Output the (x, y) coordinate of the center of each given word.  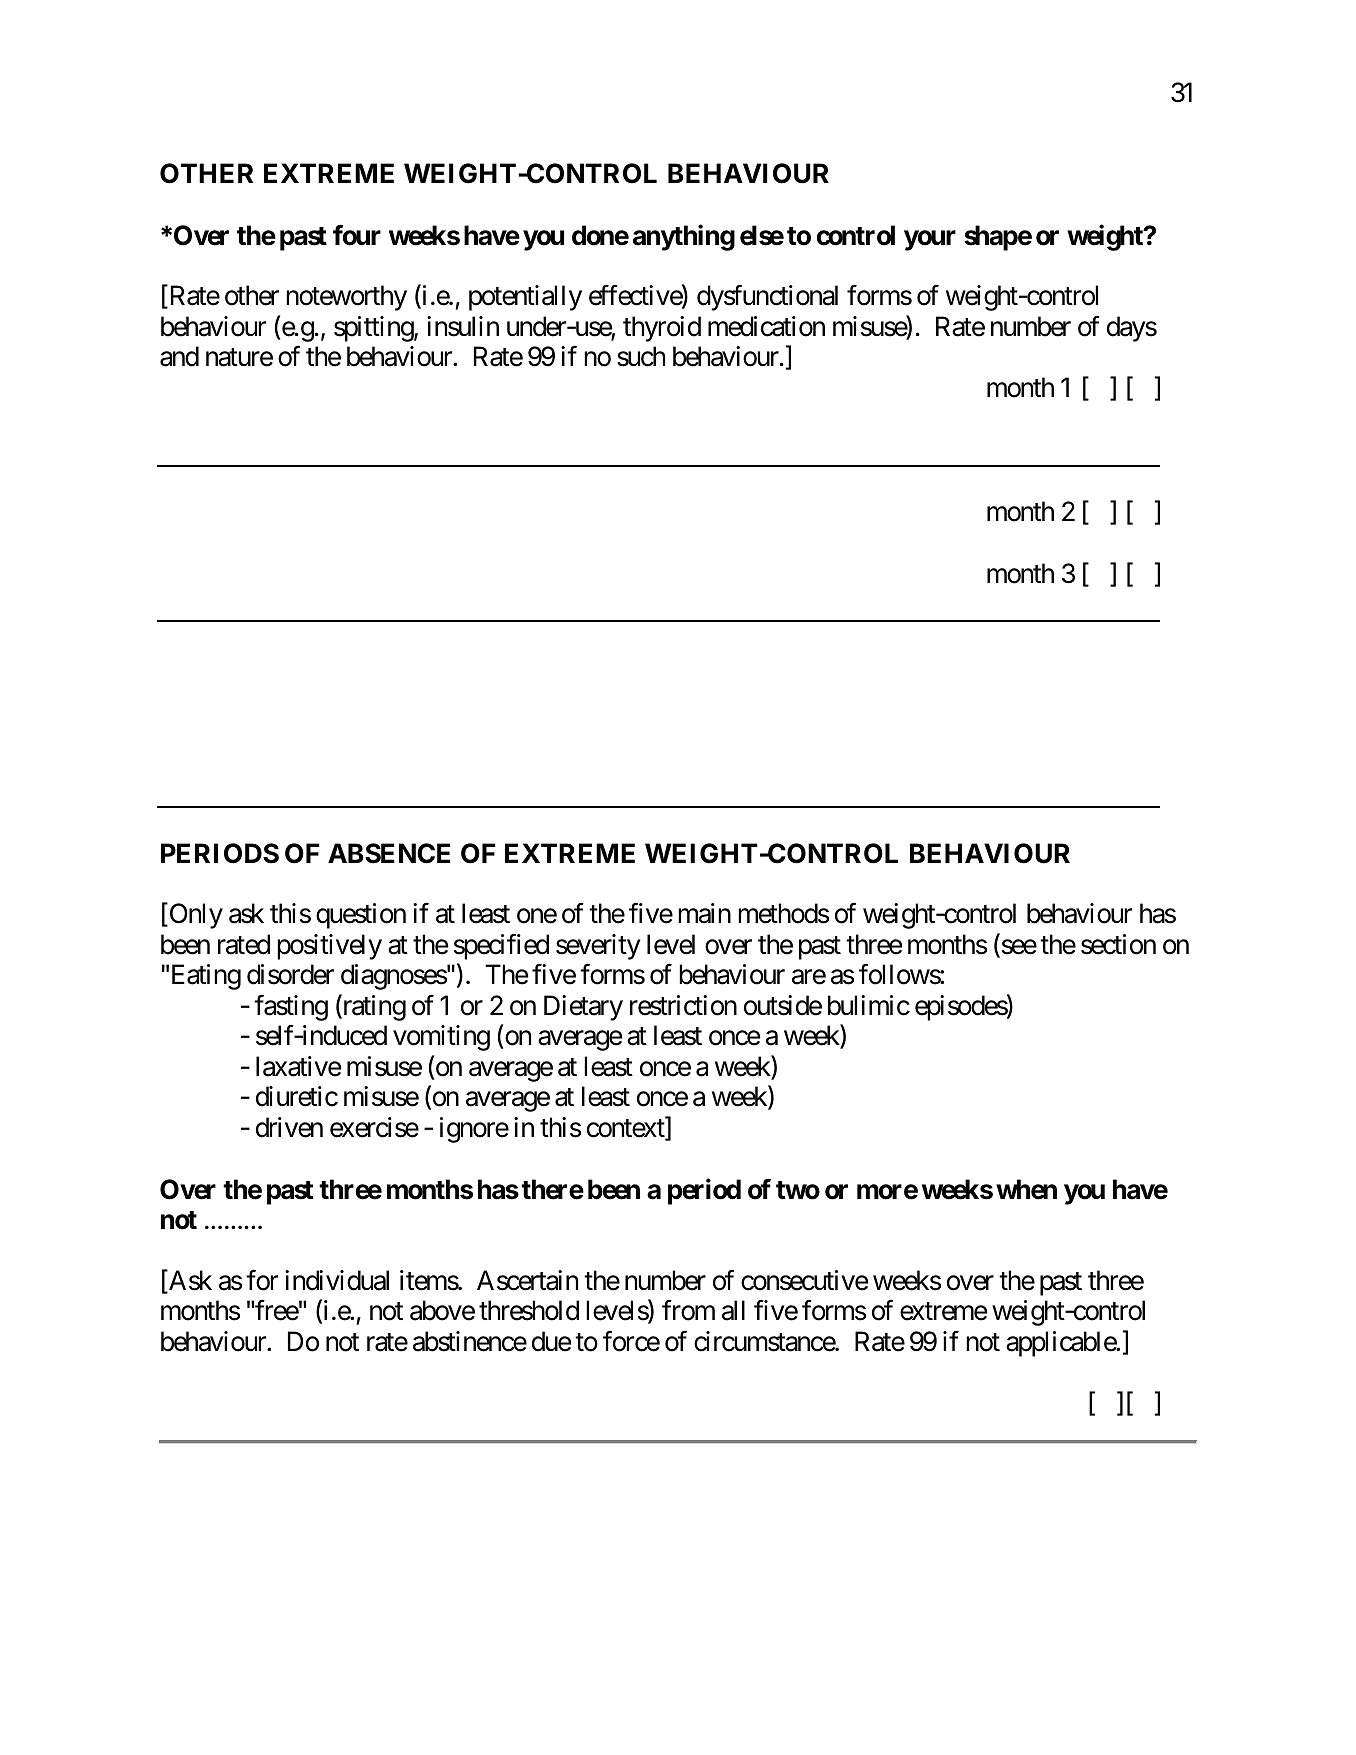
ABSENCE (389, 853)
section (1118, 944)
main (704, 913)
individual (337, 1280)
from (688, 1310)
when (1026, 1189)
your (930, 240)
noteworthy (346, 298)
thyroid (662, 329)
